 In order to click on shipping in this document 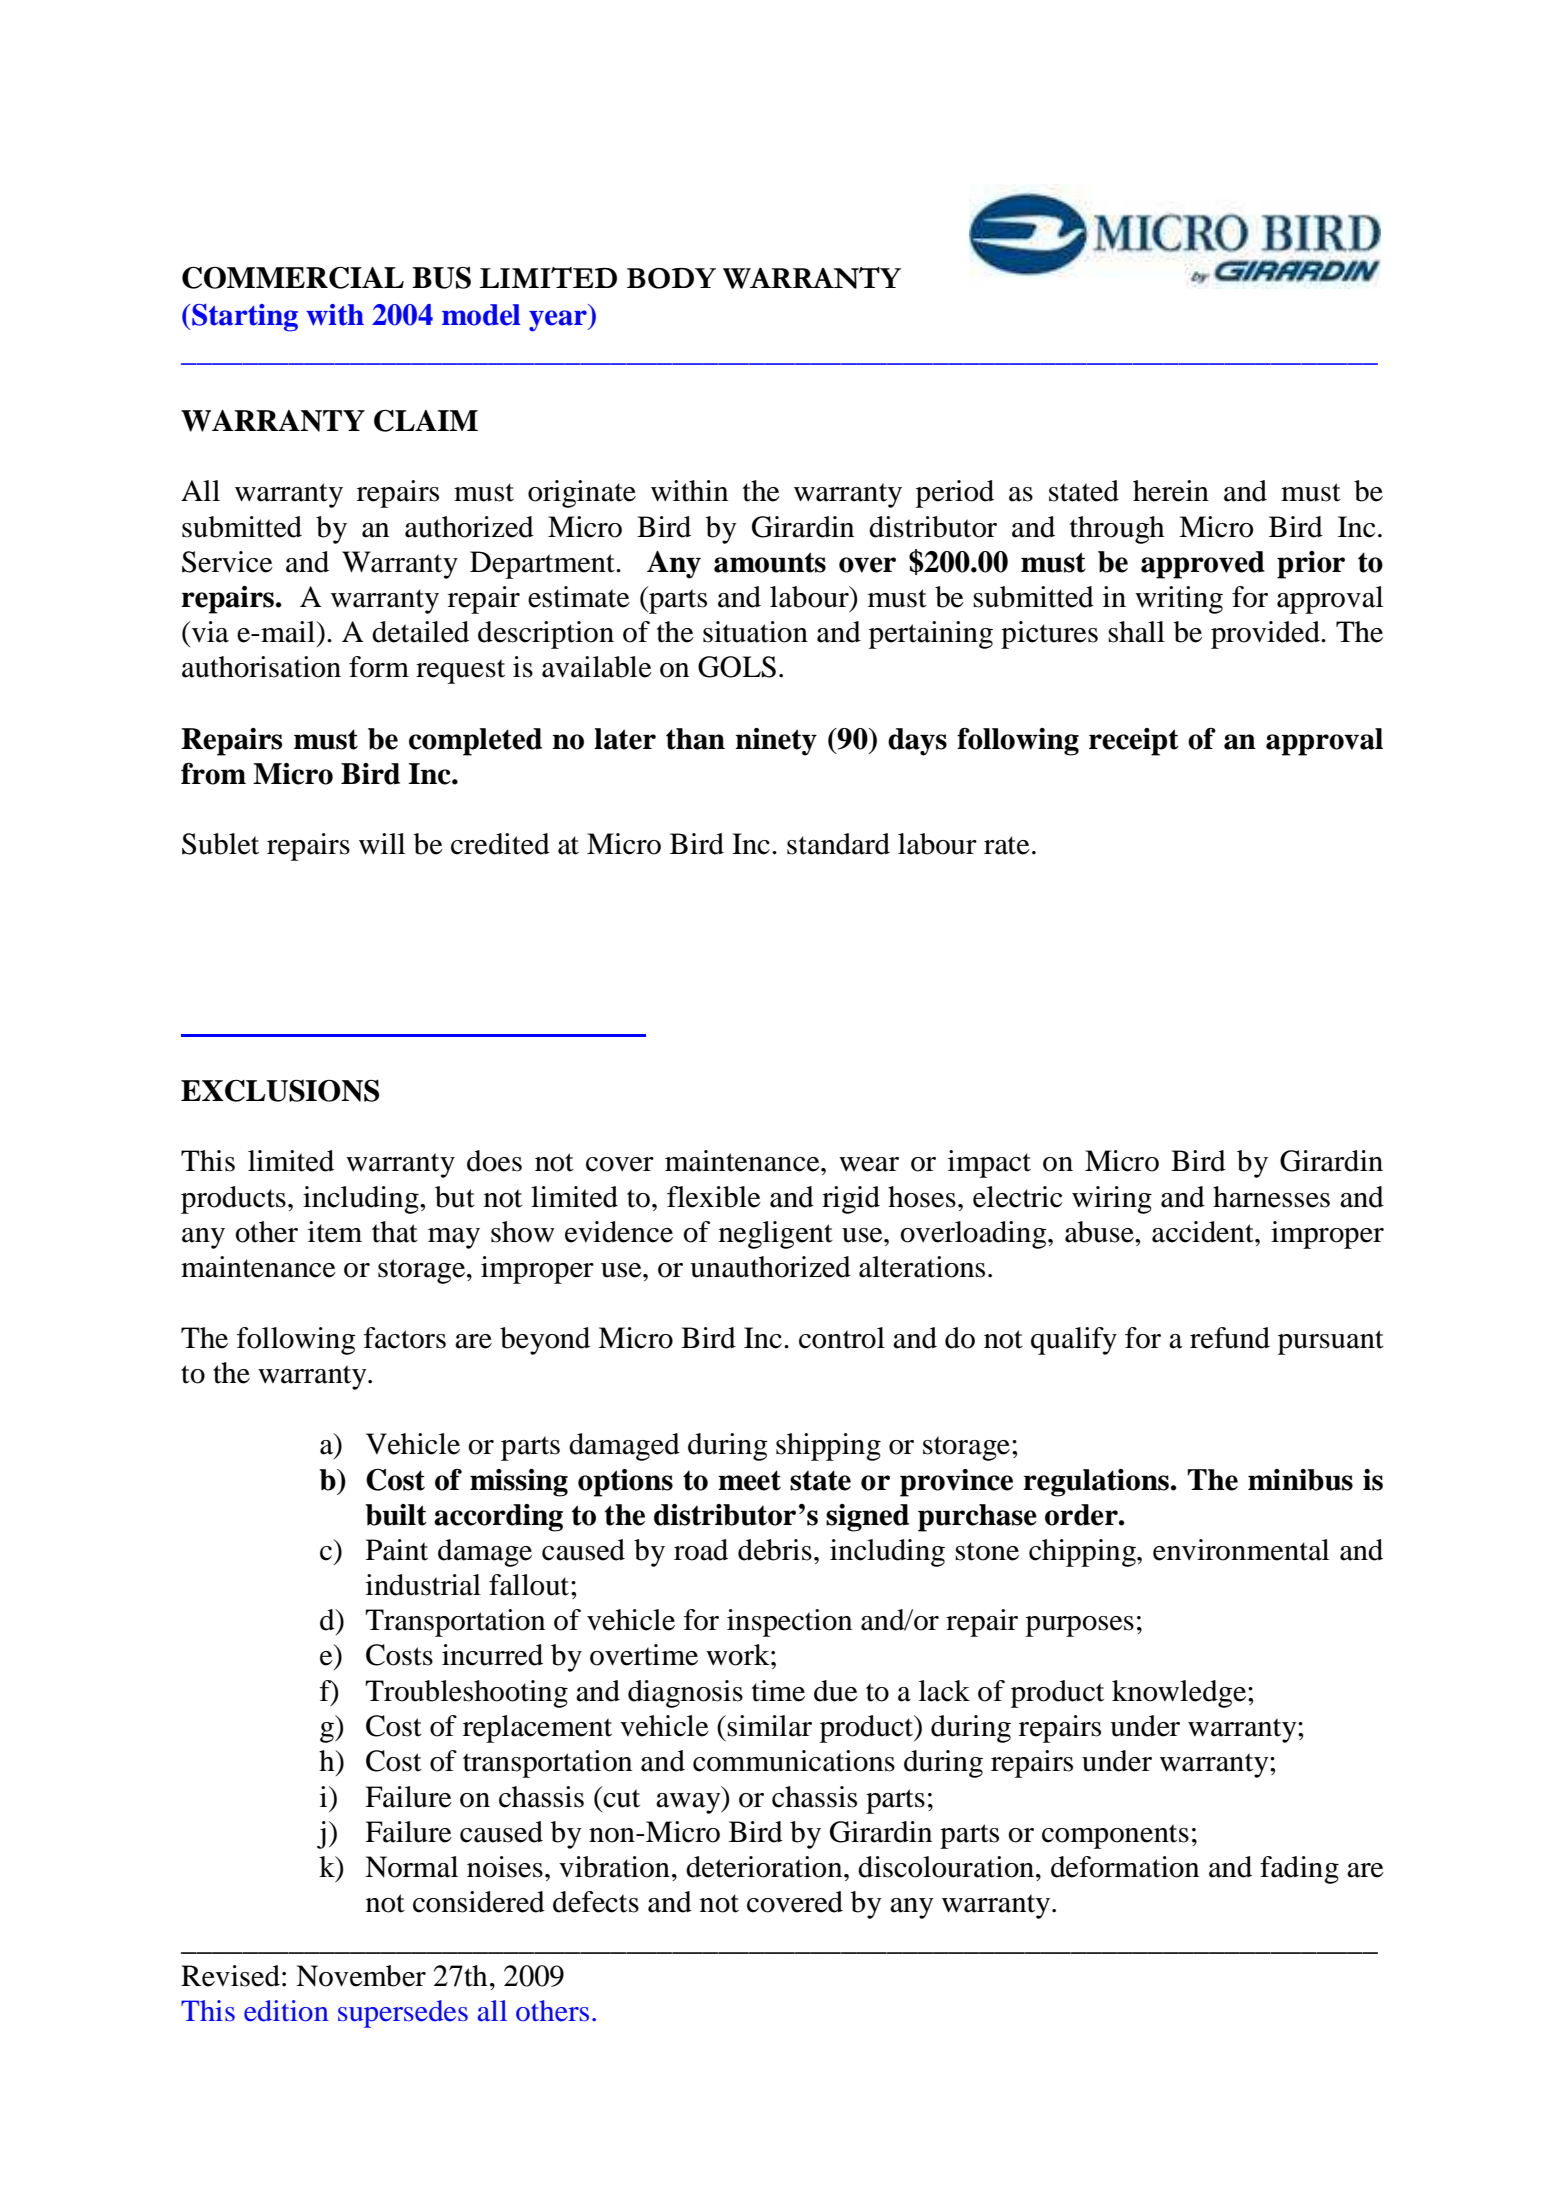, I will do `click(828, 1447)`.
